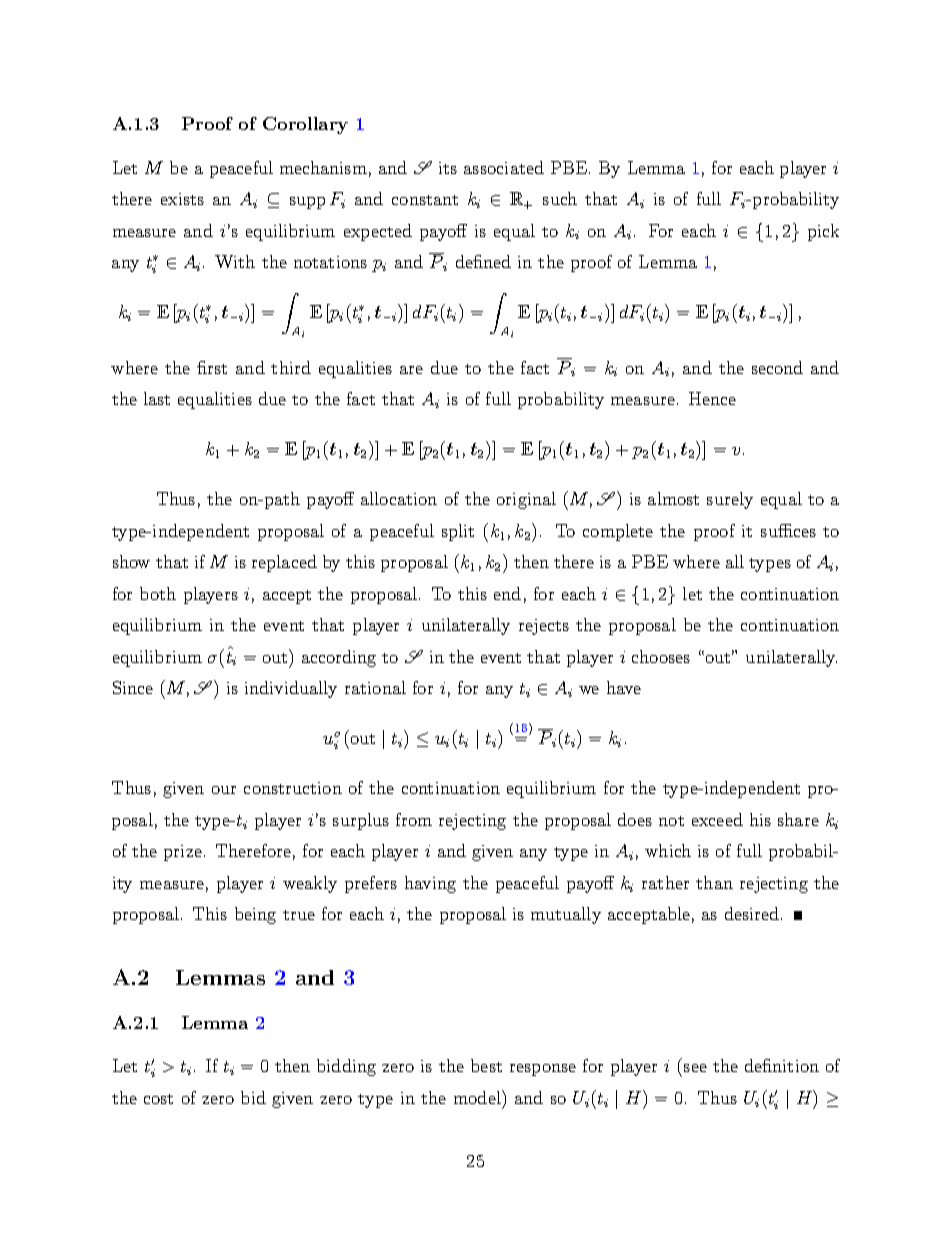 This screenshot has width=952, height=1233. What do you see at coordinates (414, 819) in the screenshot?
I see `from` at bounding box center [414, 819].
